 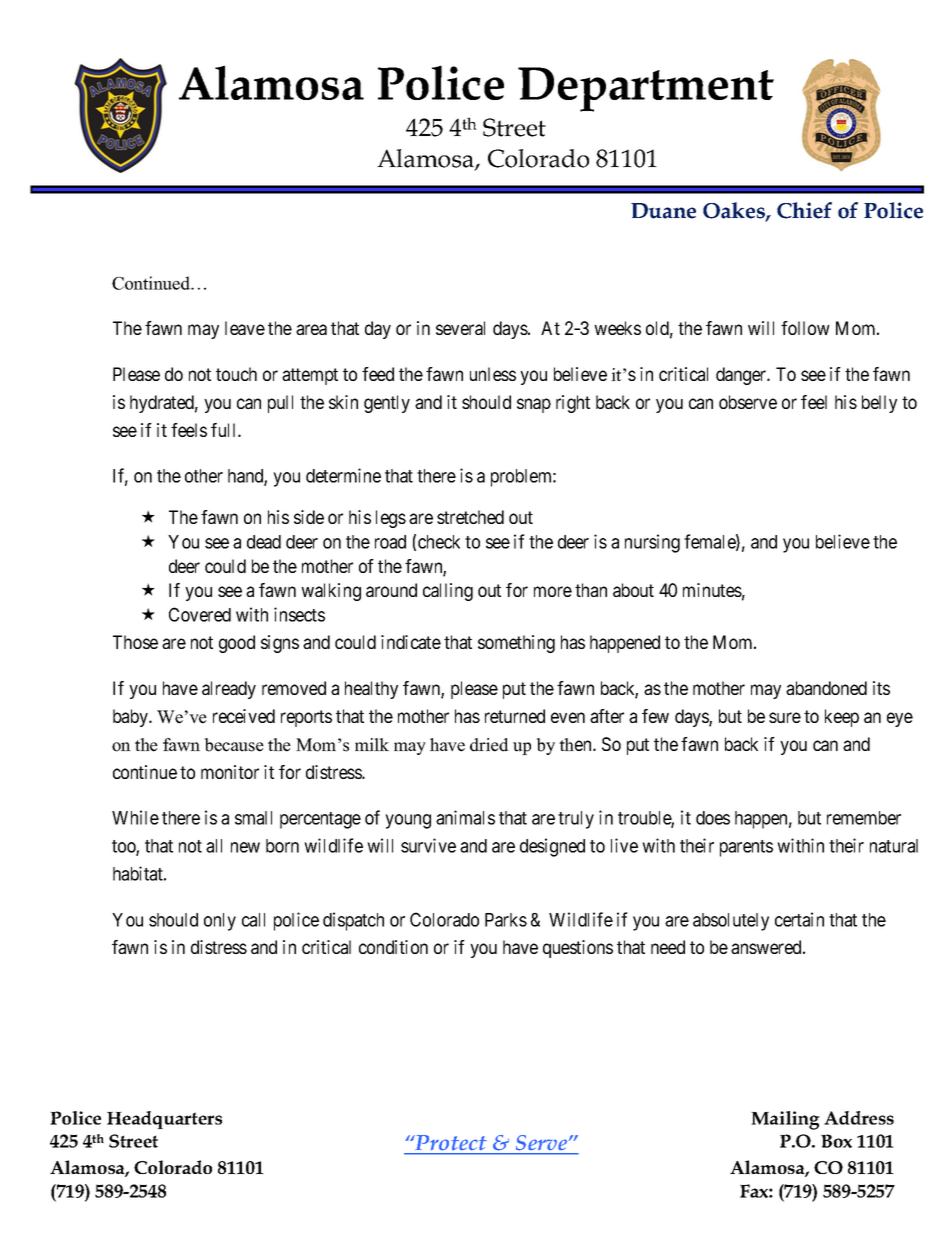 What do you see at coordinates (746, 848) in the document?
I see `parents` at bounding box center [746, 848].
